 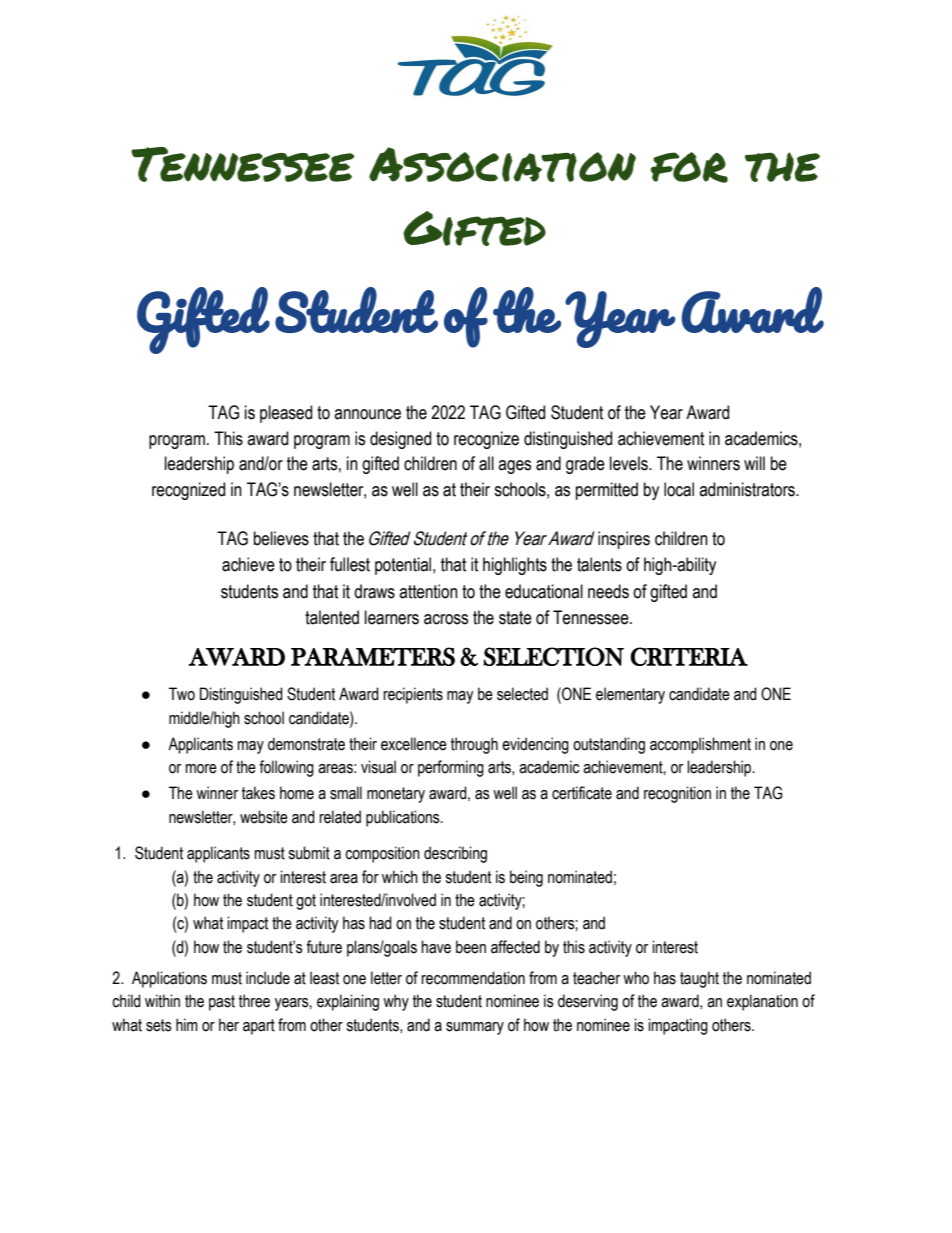 I want to click on needs, so click(x=608, y=591).
